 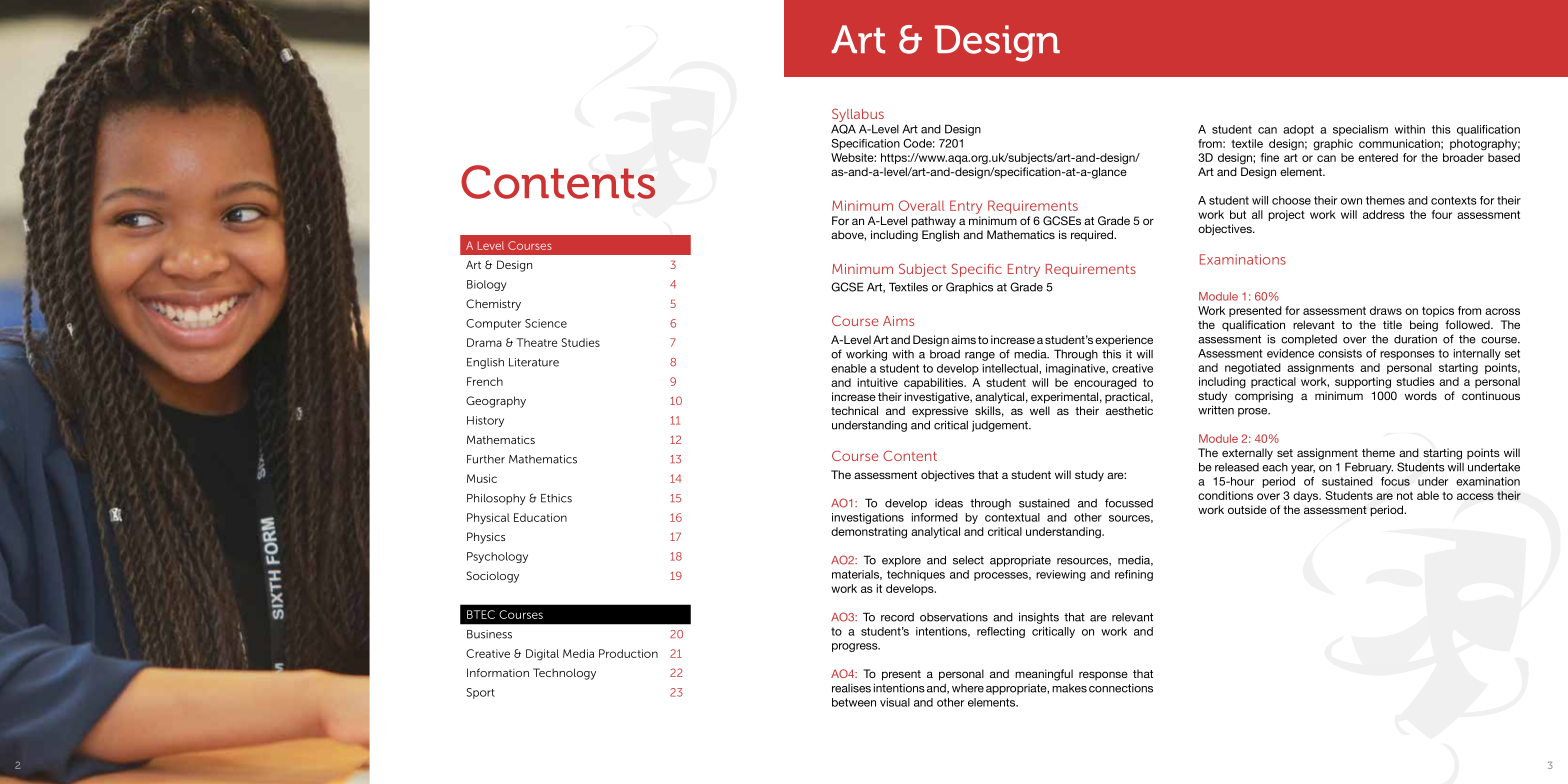 What do you see at coordinates (858, 116) in the page?
I see `Syllabus` at bounding box center [858, 116].
